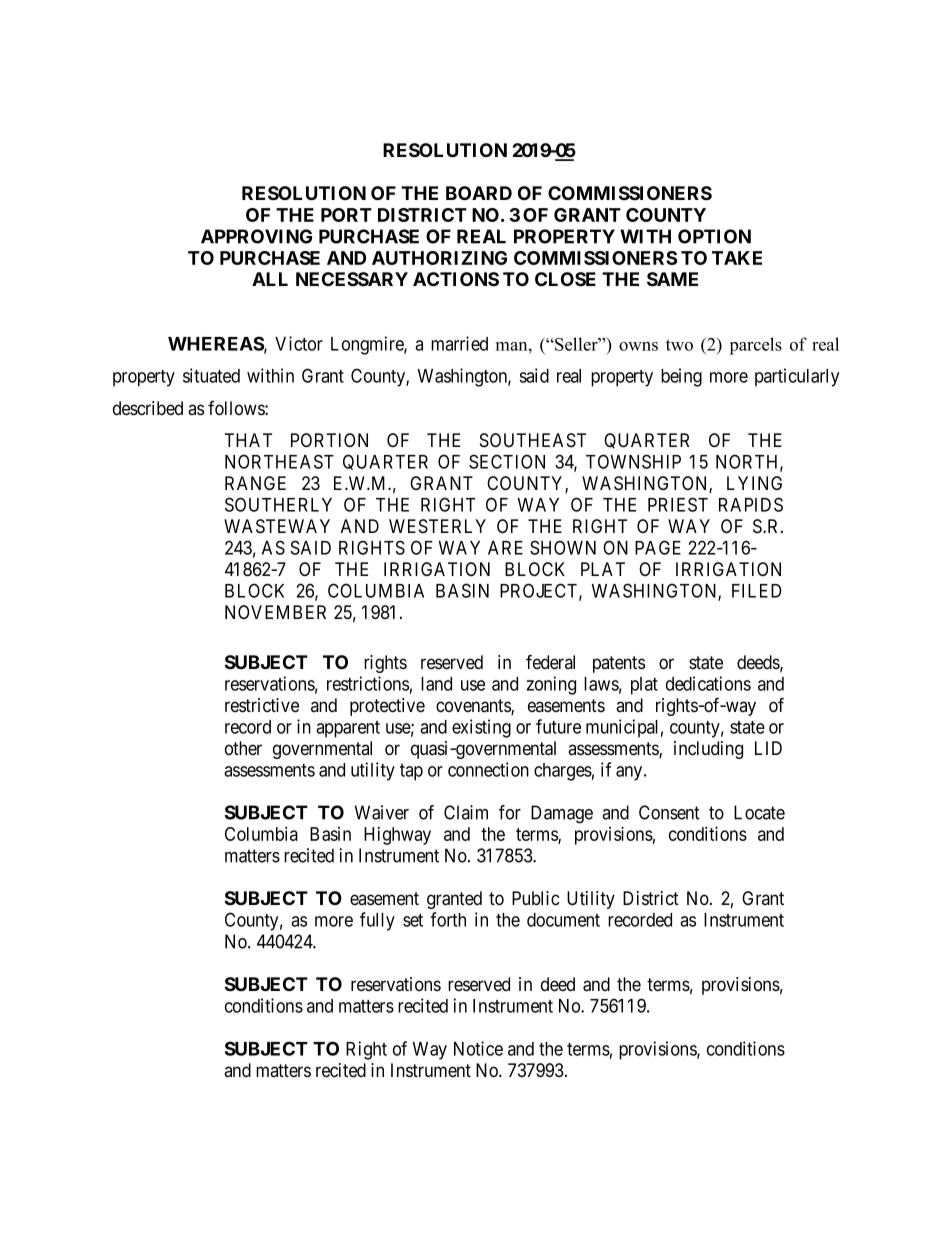 The width and height of the document is (952, 1233). What do you see at coordinates (714, 236) in the document?
I see `OPTION` at bounding box center [714, 236].
